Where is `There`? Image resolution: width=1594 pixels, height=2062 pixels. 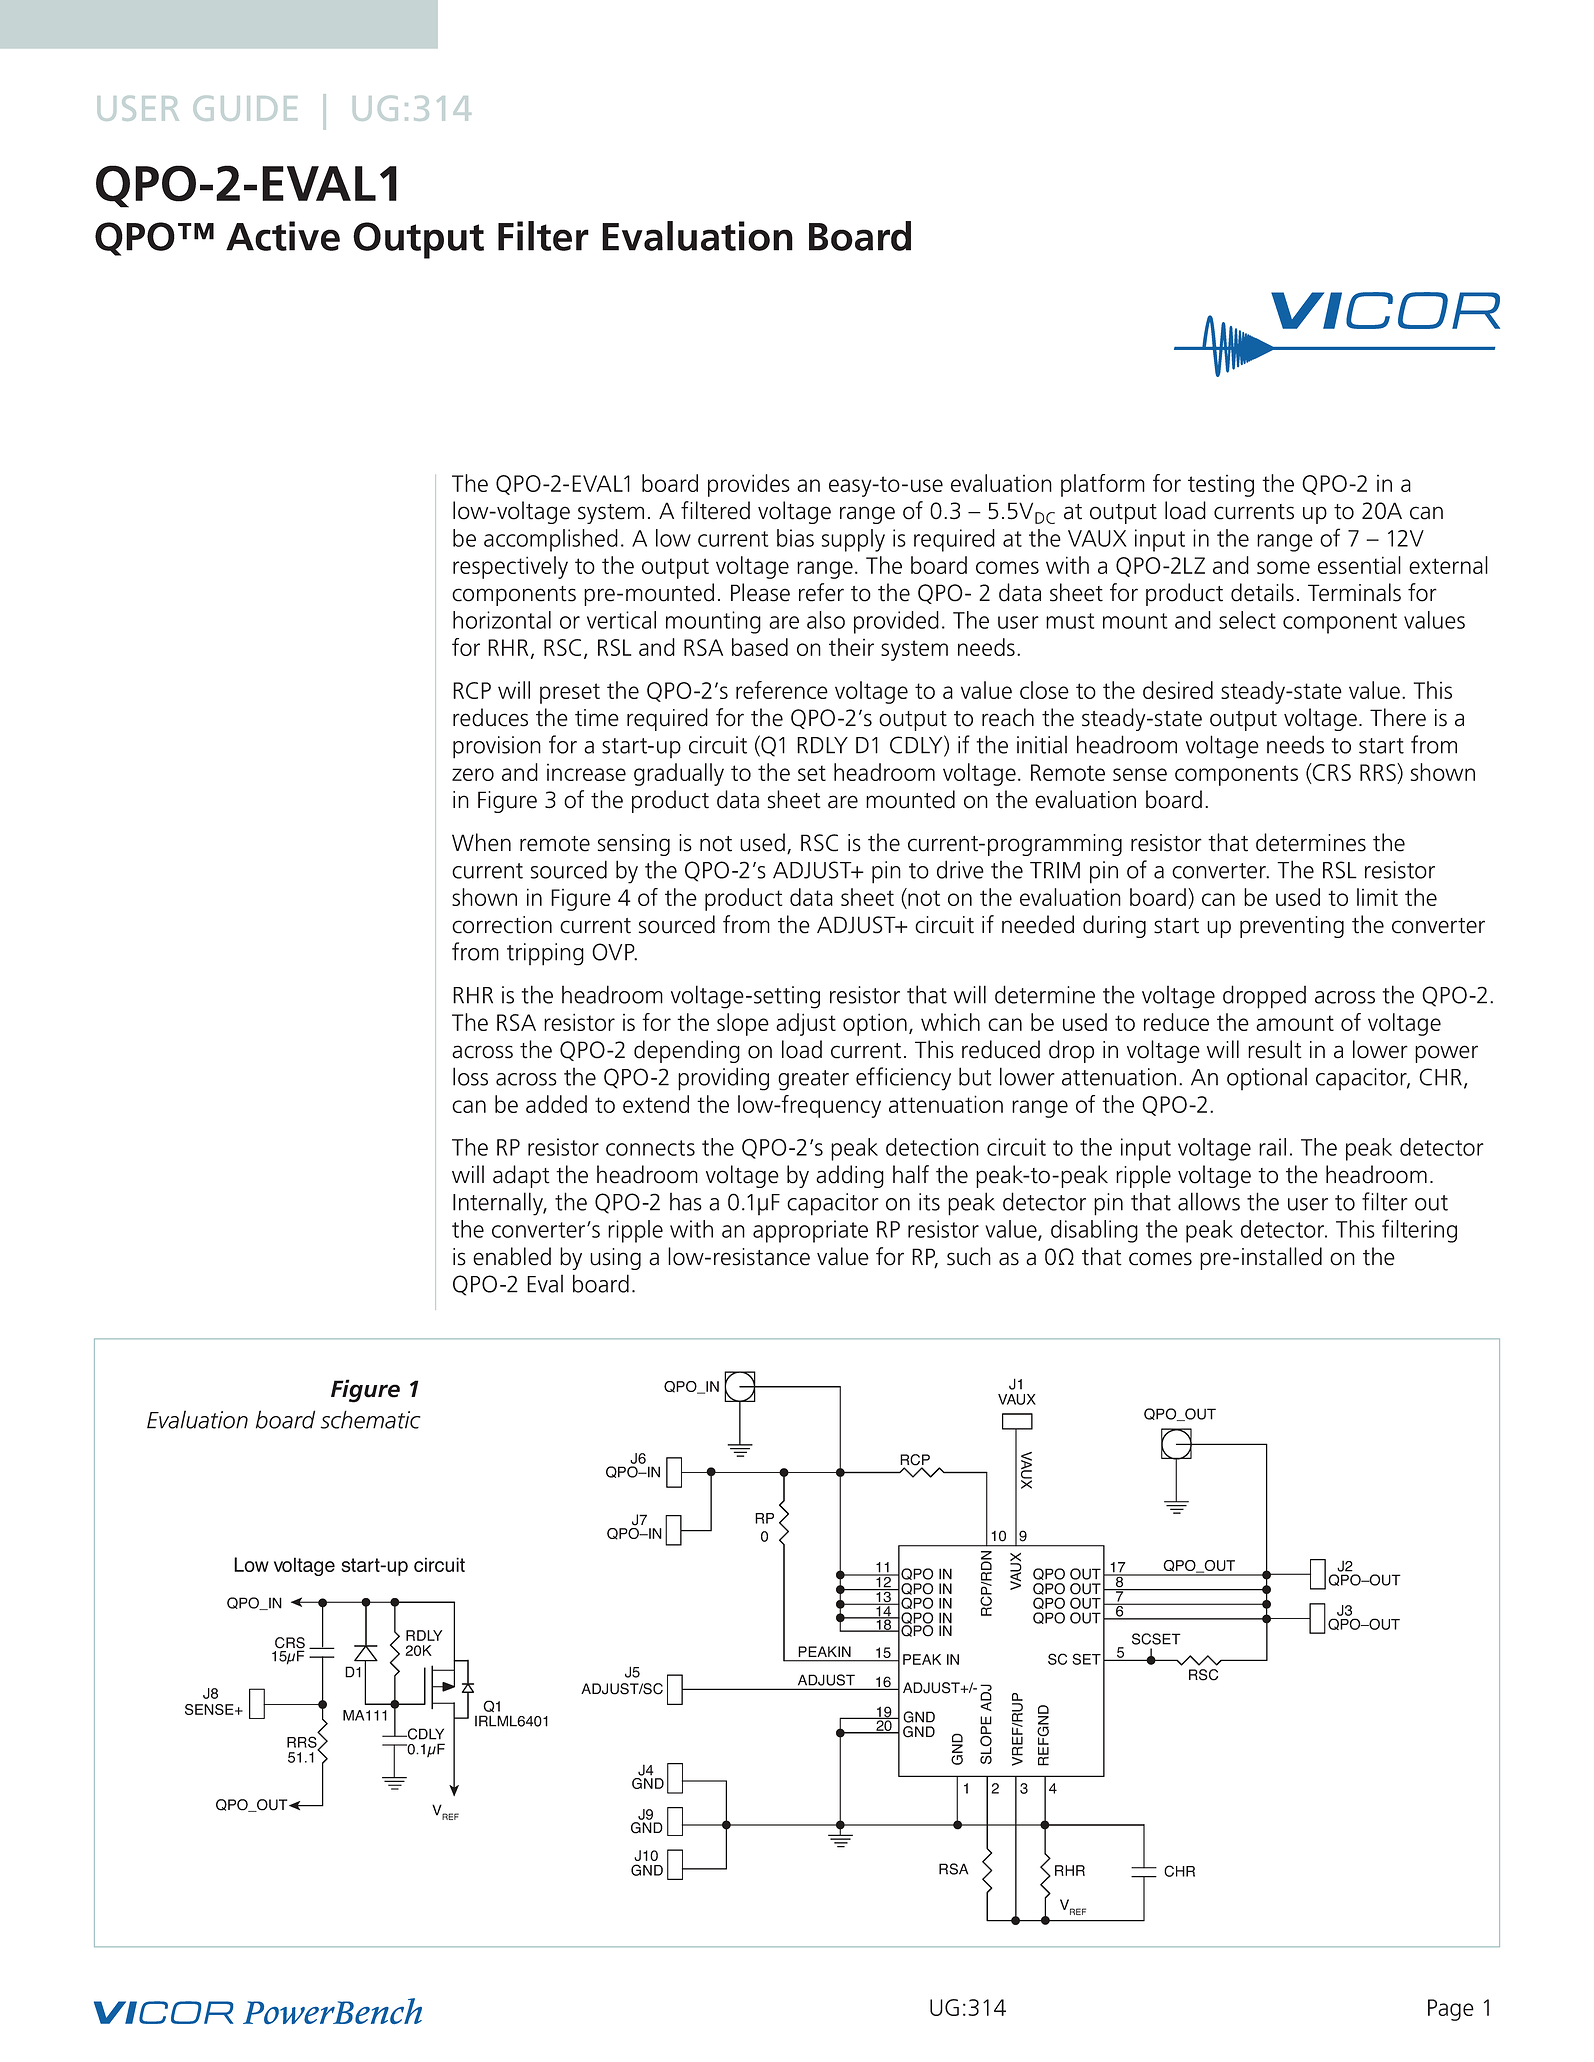
There is located at coordinates (1398, 717).
